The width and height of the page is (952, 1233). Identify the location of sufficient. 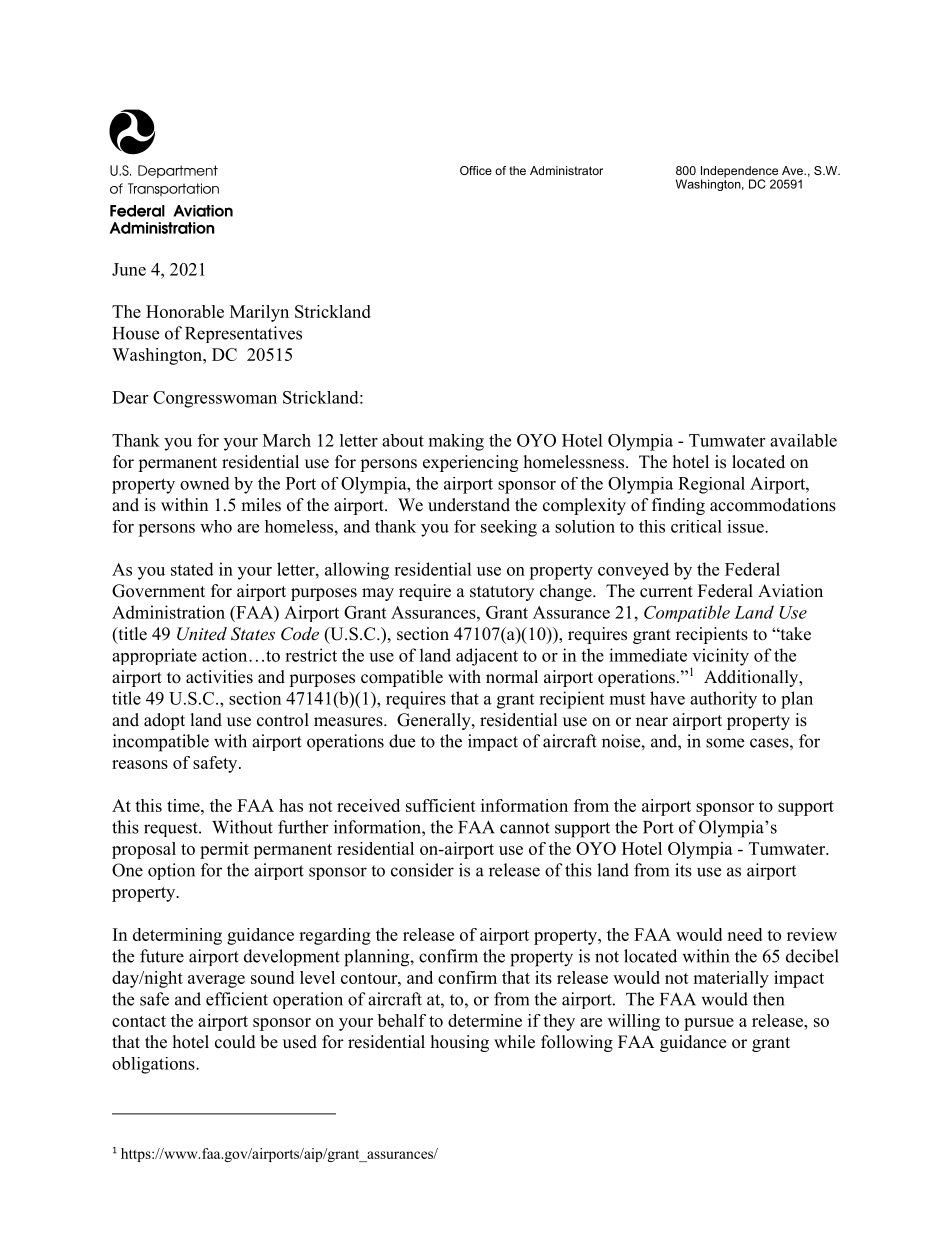
(441, 805).
